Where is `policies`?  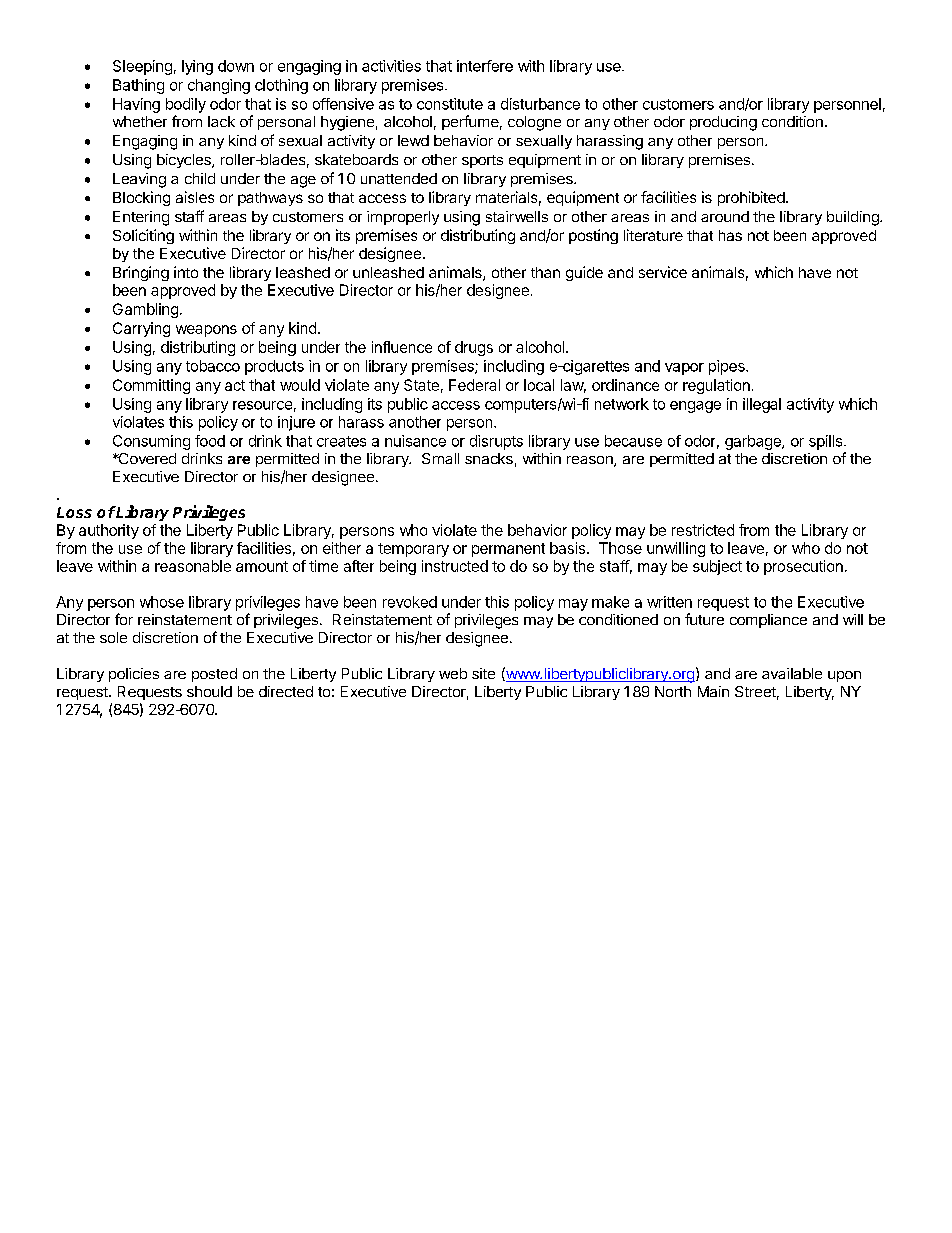 policies is located at coordinates (134, 675).
